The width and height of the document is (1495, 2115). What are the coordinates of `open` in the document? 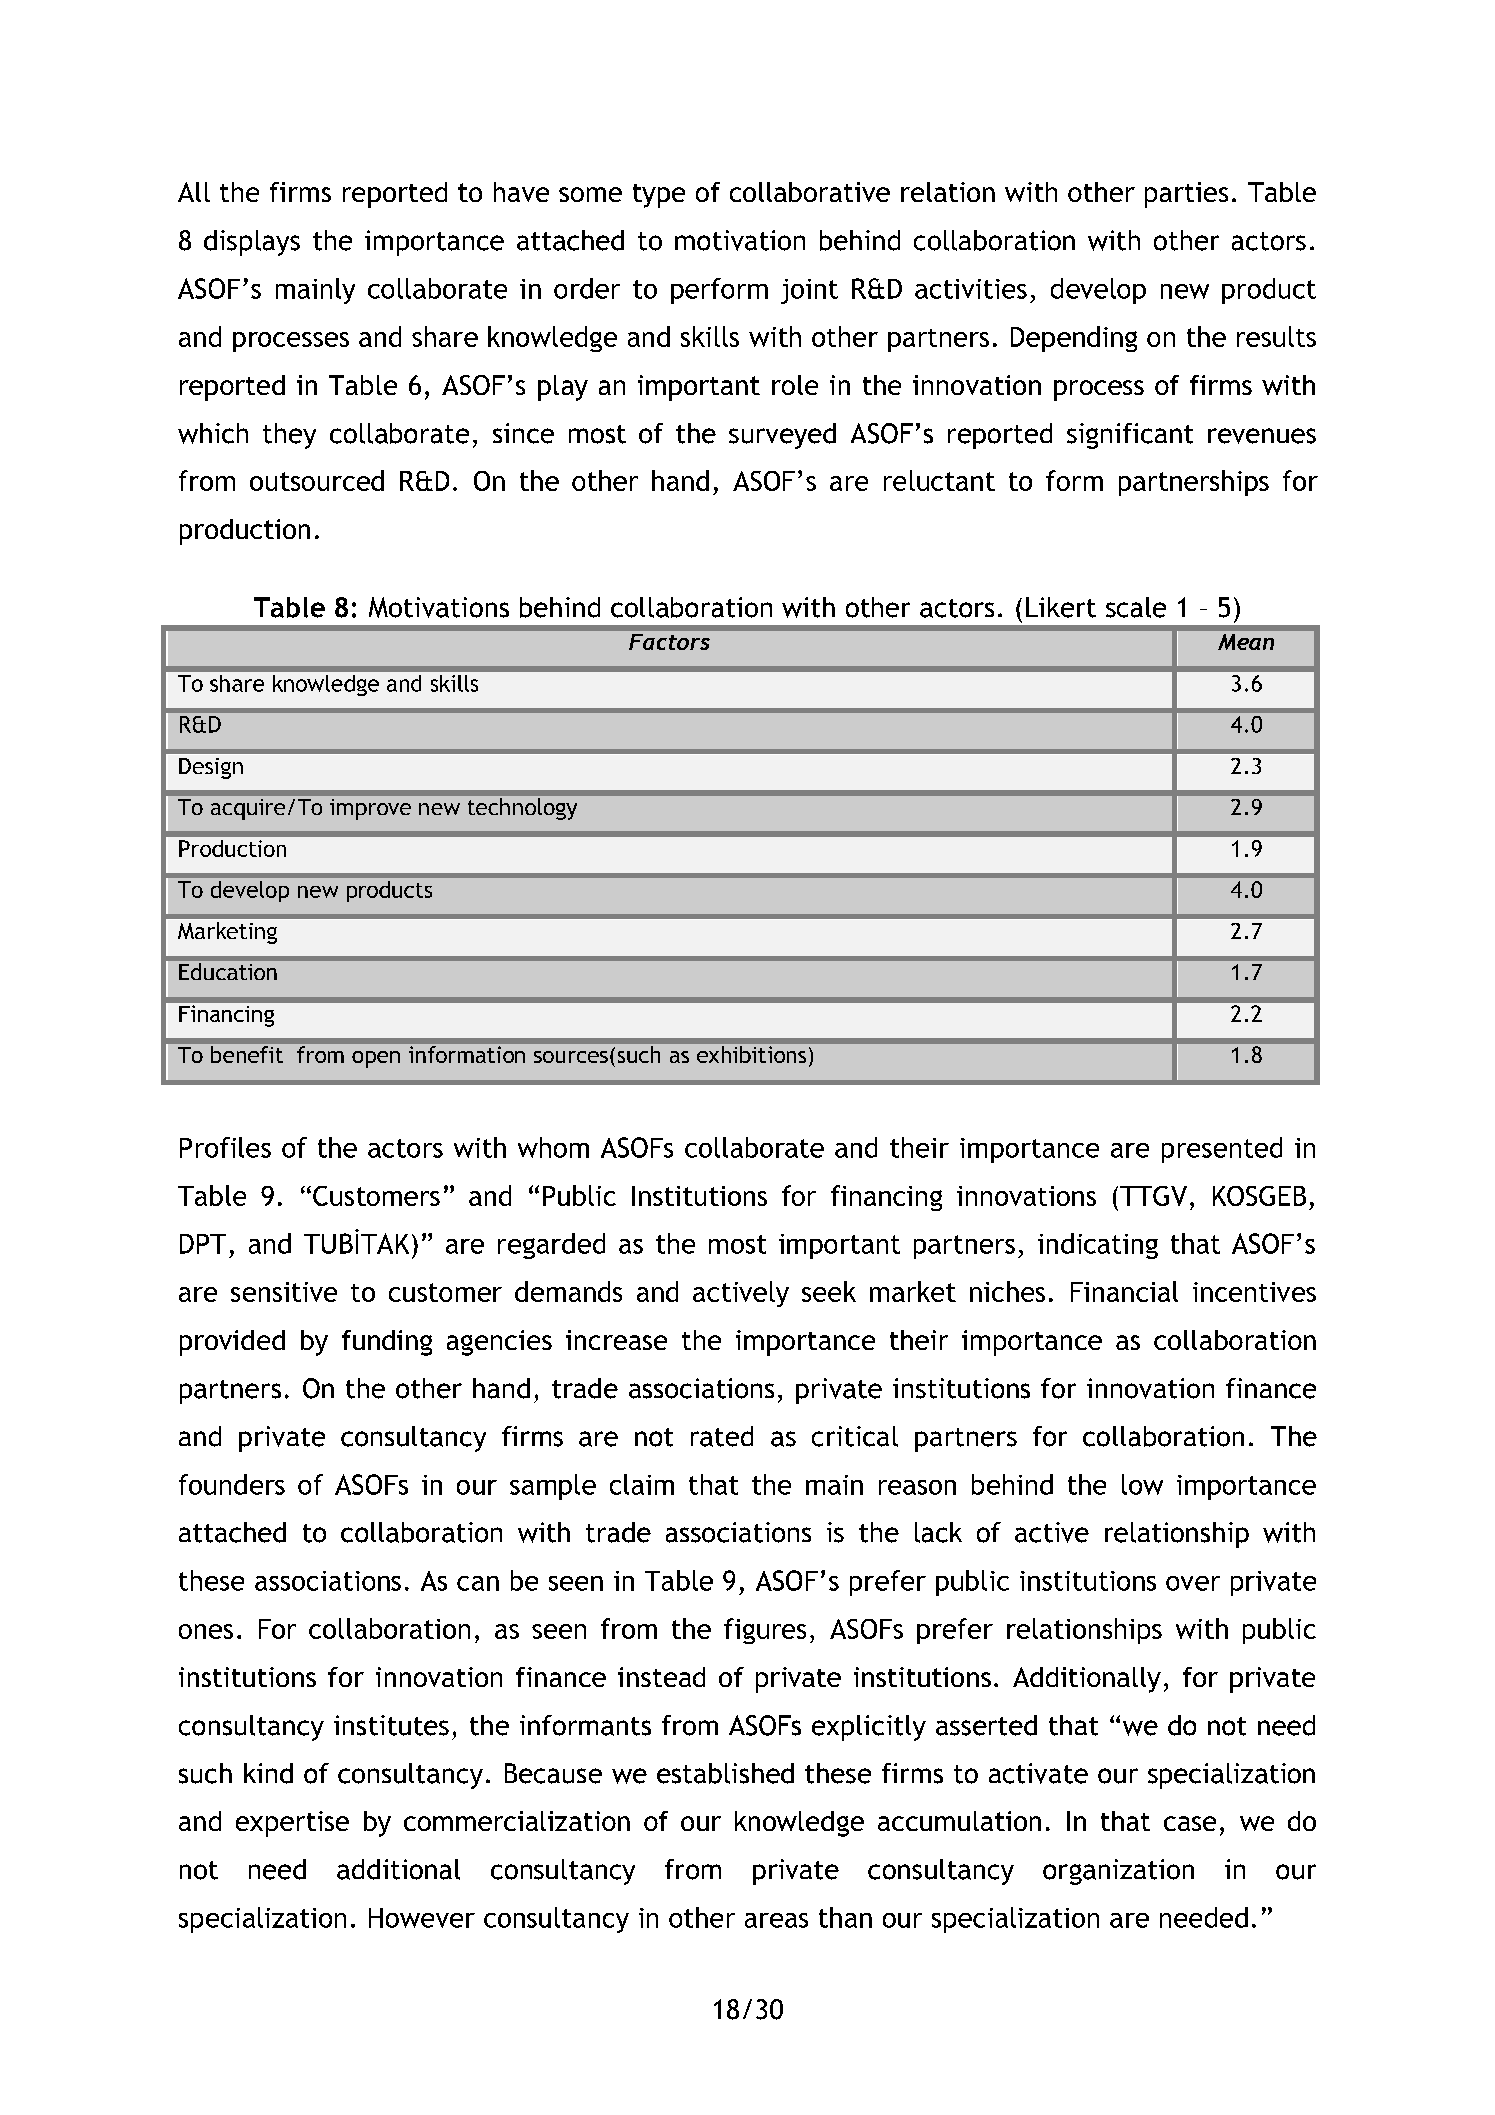 It's located at (376, 1059).
